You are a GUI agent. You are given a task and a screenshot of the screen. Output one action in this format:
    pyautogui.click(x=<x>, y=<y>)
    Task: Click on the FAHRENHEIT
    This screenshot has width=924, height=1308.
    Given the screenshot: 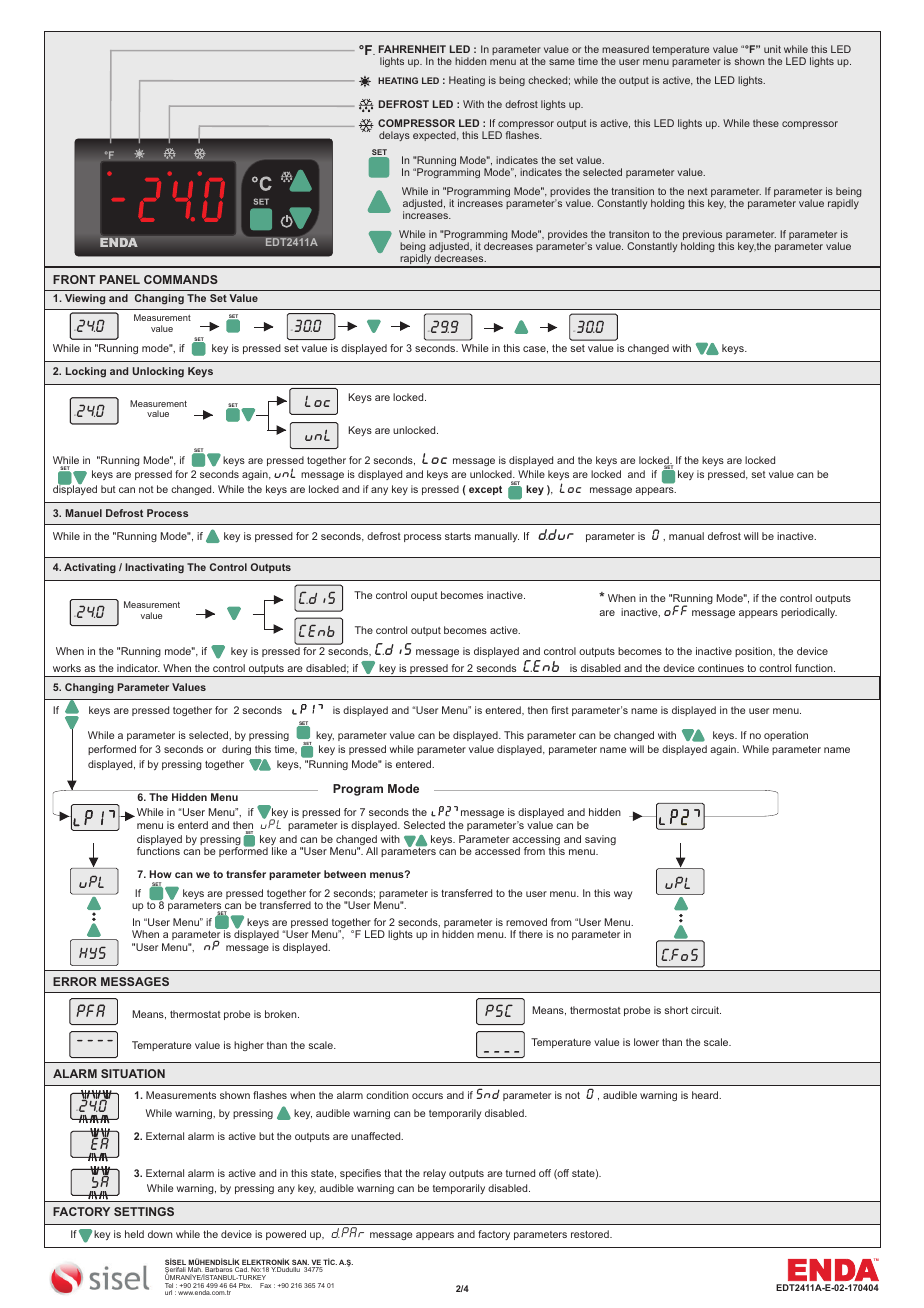 What is the action you would take?
    pyautogui.click(x=412, y=49)
